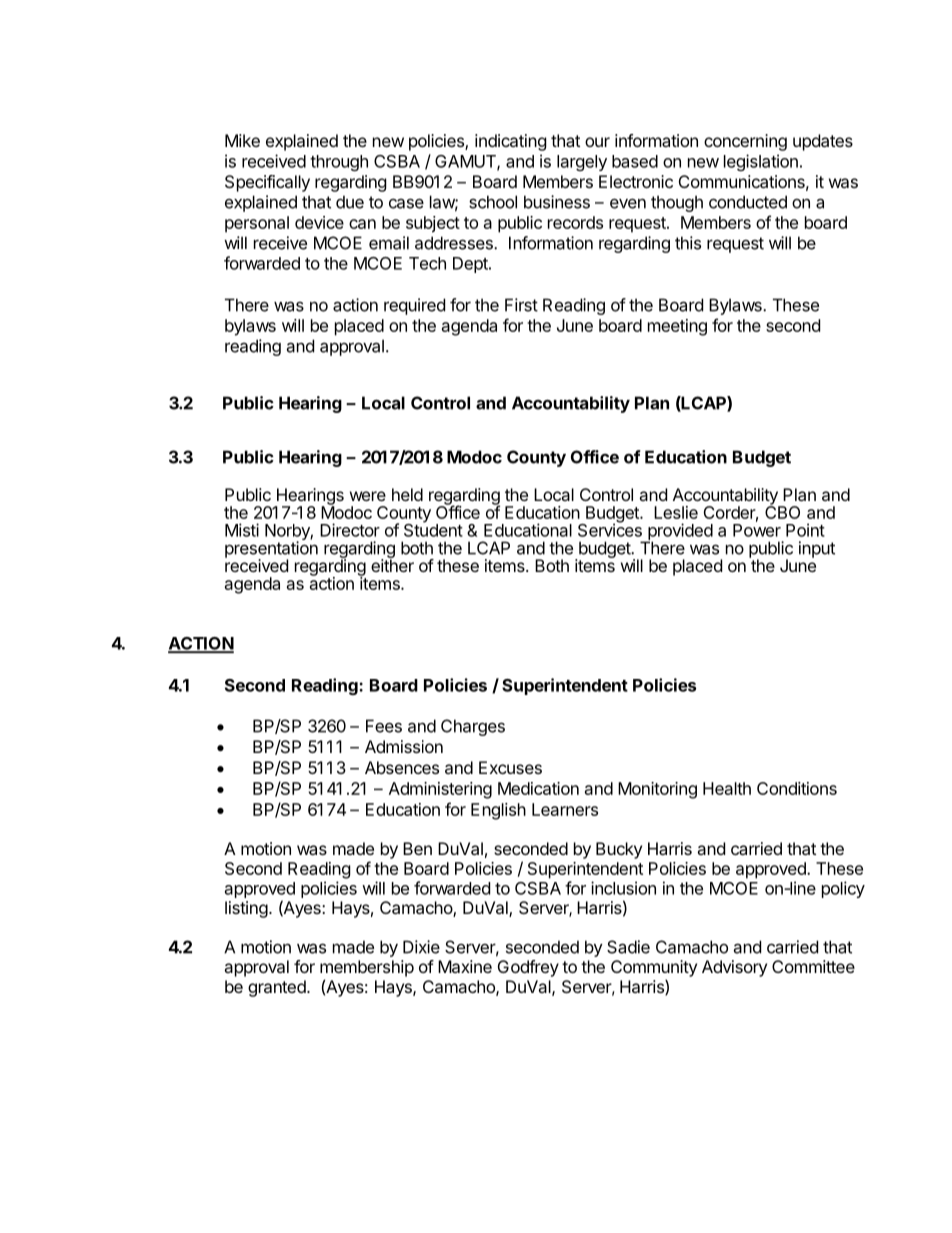 This page has height=1233, width=952. Describe the element at coordinates (761, 162) in the page. I see `legislation` at that location.
